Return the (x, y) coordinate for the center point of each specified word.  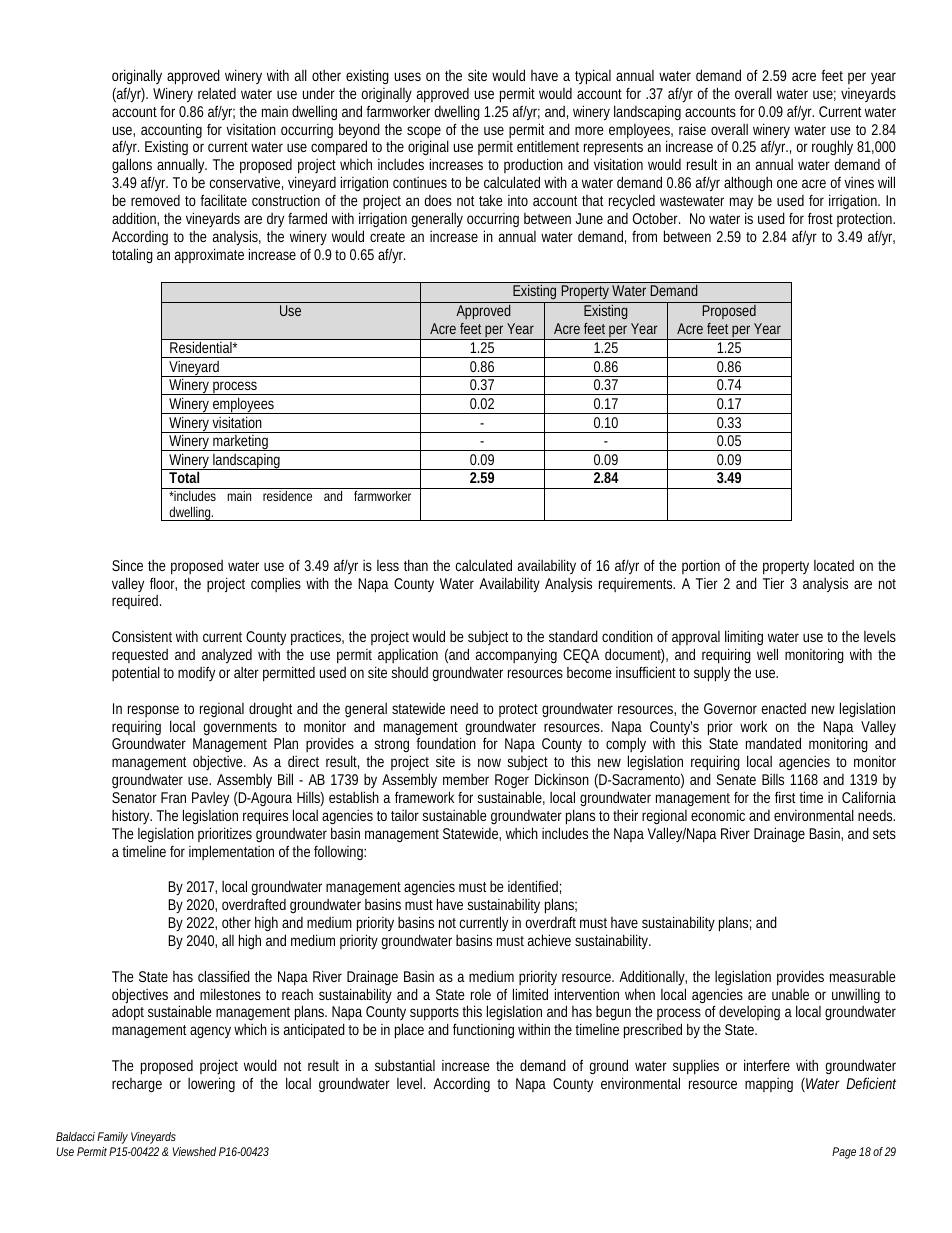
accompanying (516, 655)
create (387, 237)
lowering (211, 1084)
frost (820, 218)
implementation (231, 852)
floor (163, 584)
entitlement (548, 146)
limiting (744, 639)
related (217, 93)
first (787, 797)
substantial (405, 1065)
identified (534, 887)
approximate (209, 256)
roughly (832, 147)
